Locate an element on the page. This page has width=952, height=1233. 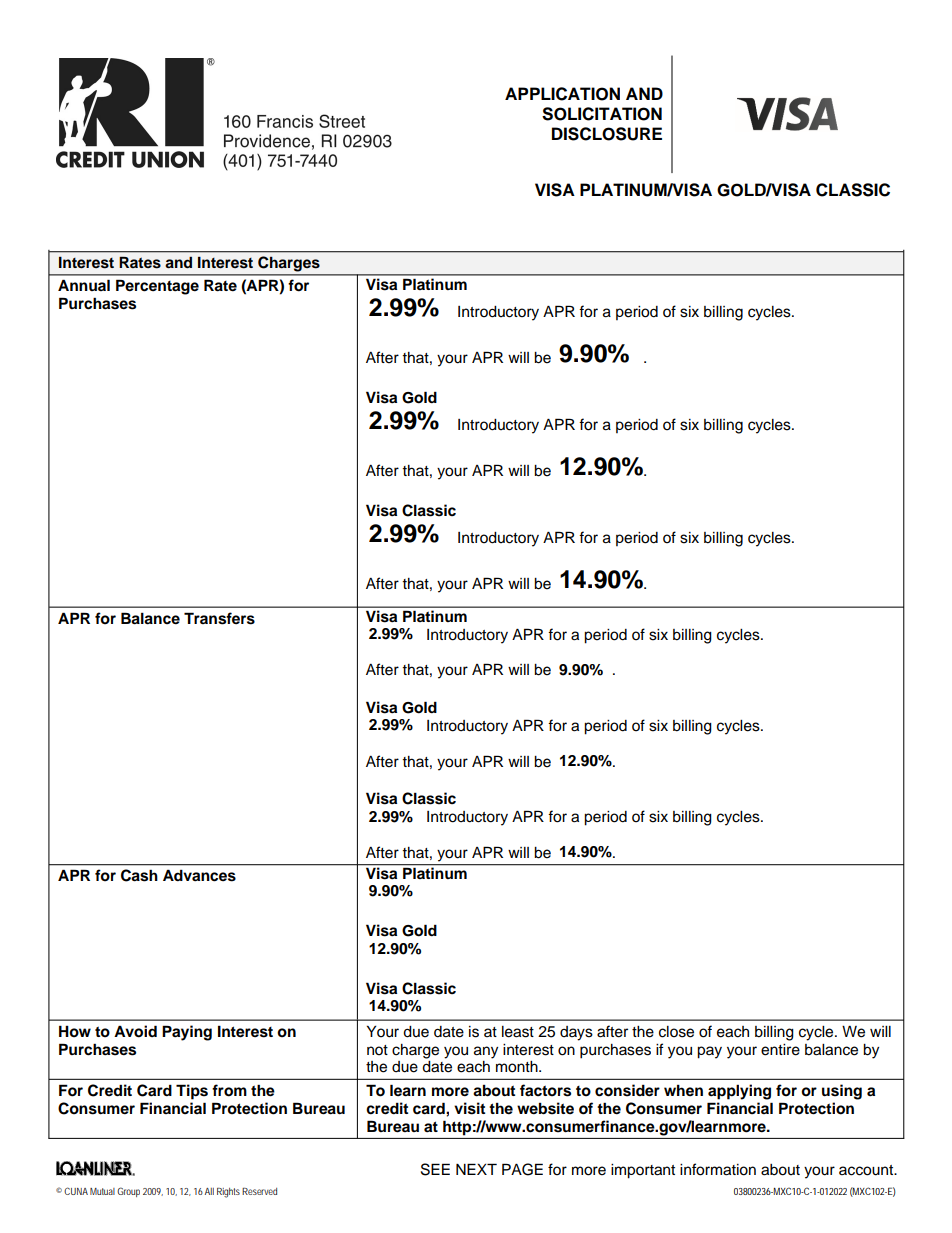
NEXT is located at coordinates (476, 1169).
